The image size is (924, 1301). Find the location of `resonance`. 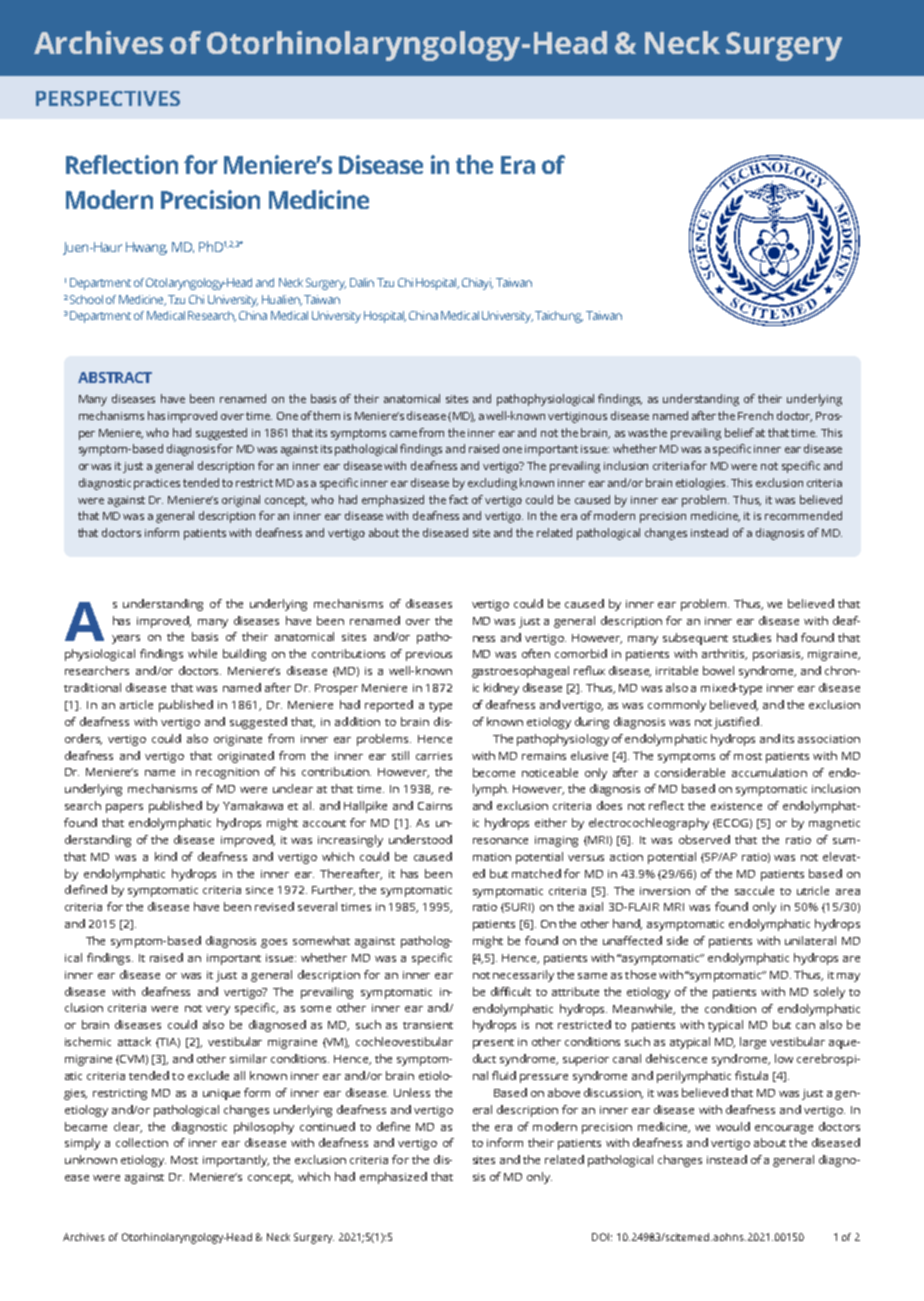

resonance is located at coordinates (500, 841).
